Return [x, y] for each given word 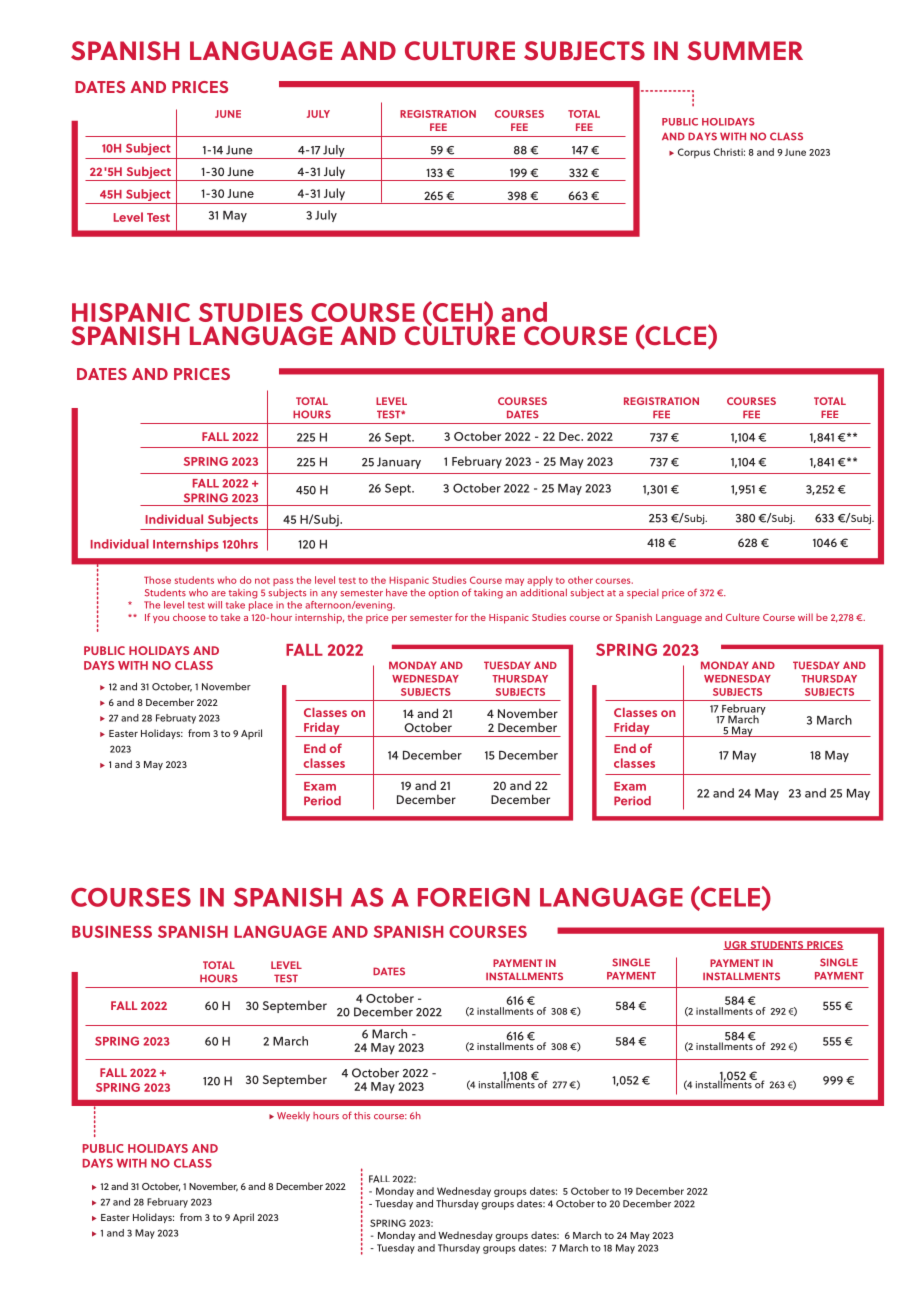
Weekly [293, 1116]
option [444, 594]
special [643, 594]
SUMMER [745, 50]
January [399, 463]
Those [157, 580]
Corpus [694, 153]
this [362, 1116]
